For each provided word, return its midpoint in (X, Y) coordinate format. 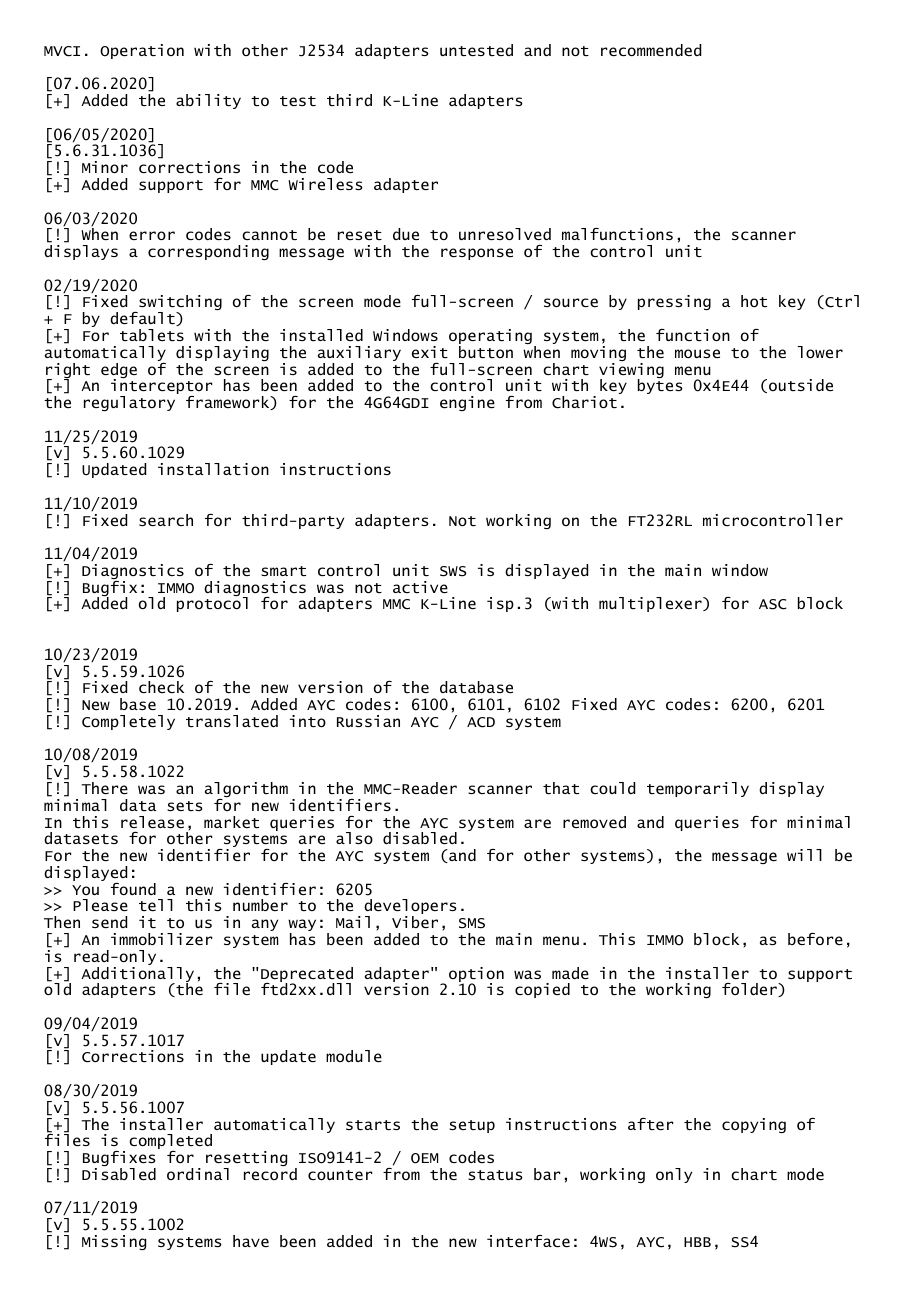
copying (754, 1125)
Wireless (325, 184)
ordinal (198, 1174)
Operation (142, 51)
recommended (651, 50)
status (495, 1175)
